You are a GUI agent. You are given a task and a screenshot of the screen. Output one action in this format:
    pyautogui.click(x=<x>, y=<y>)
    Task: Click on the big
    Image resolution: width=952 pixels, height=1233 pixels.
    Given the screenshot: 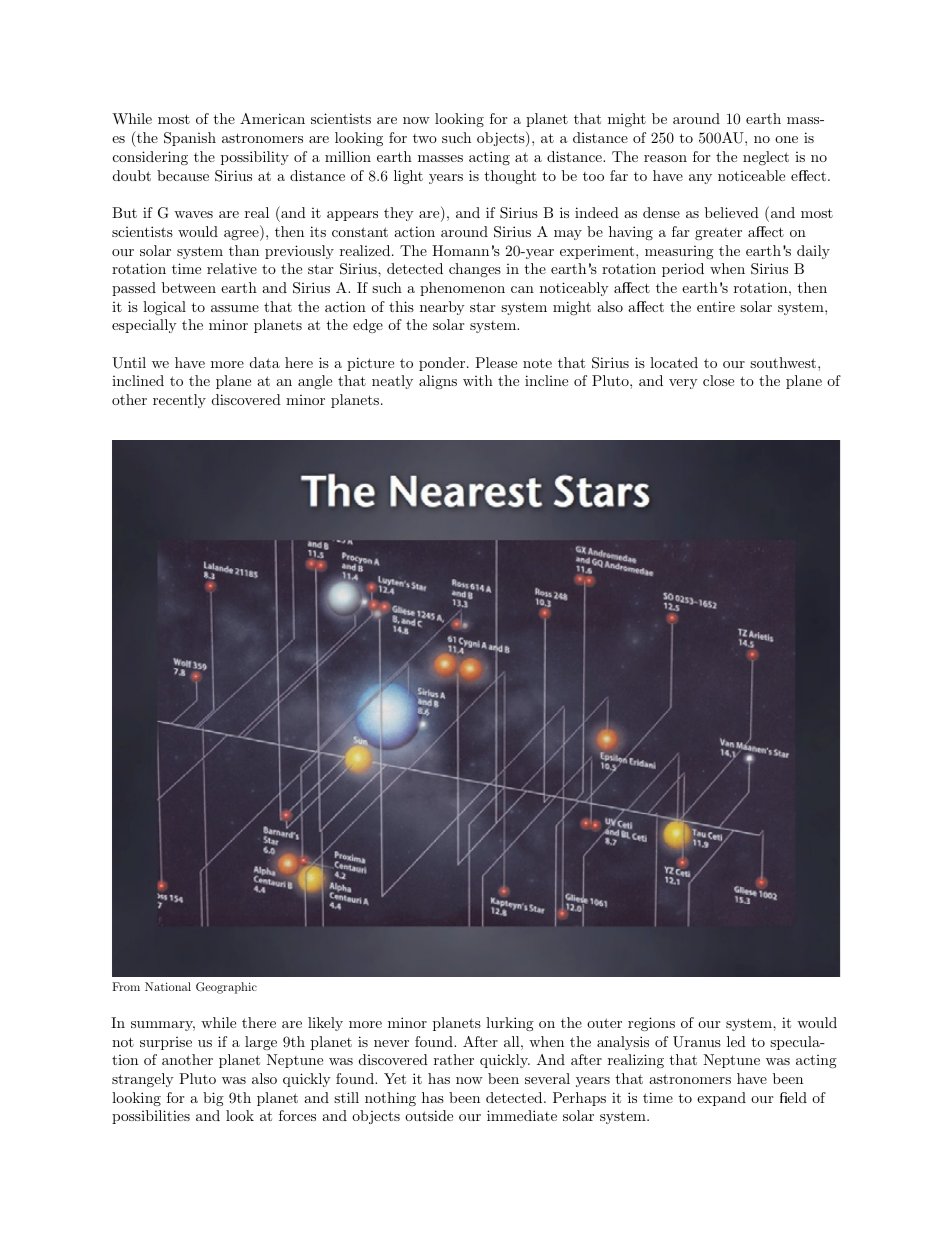 What is the action you would take?
    pyautogui.click(x=213, y=1099)
